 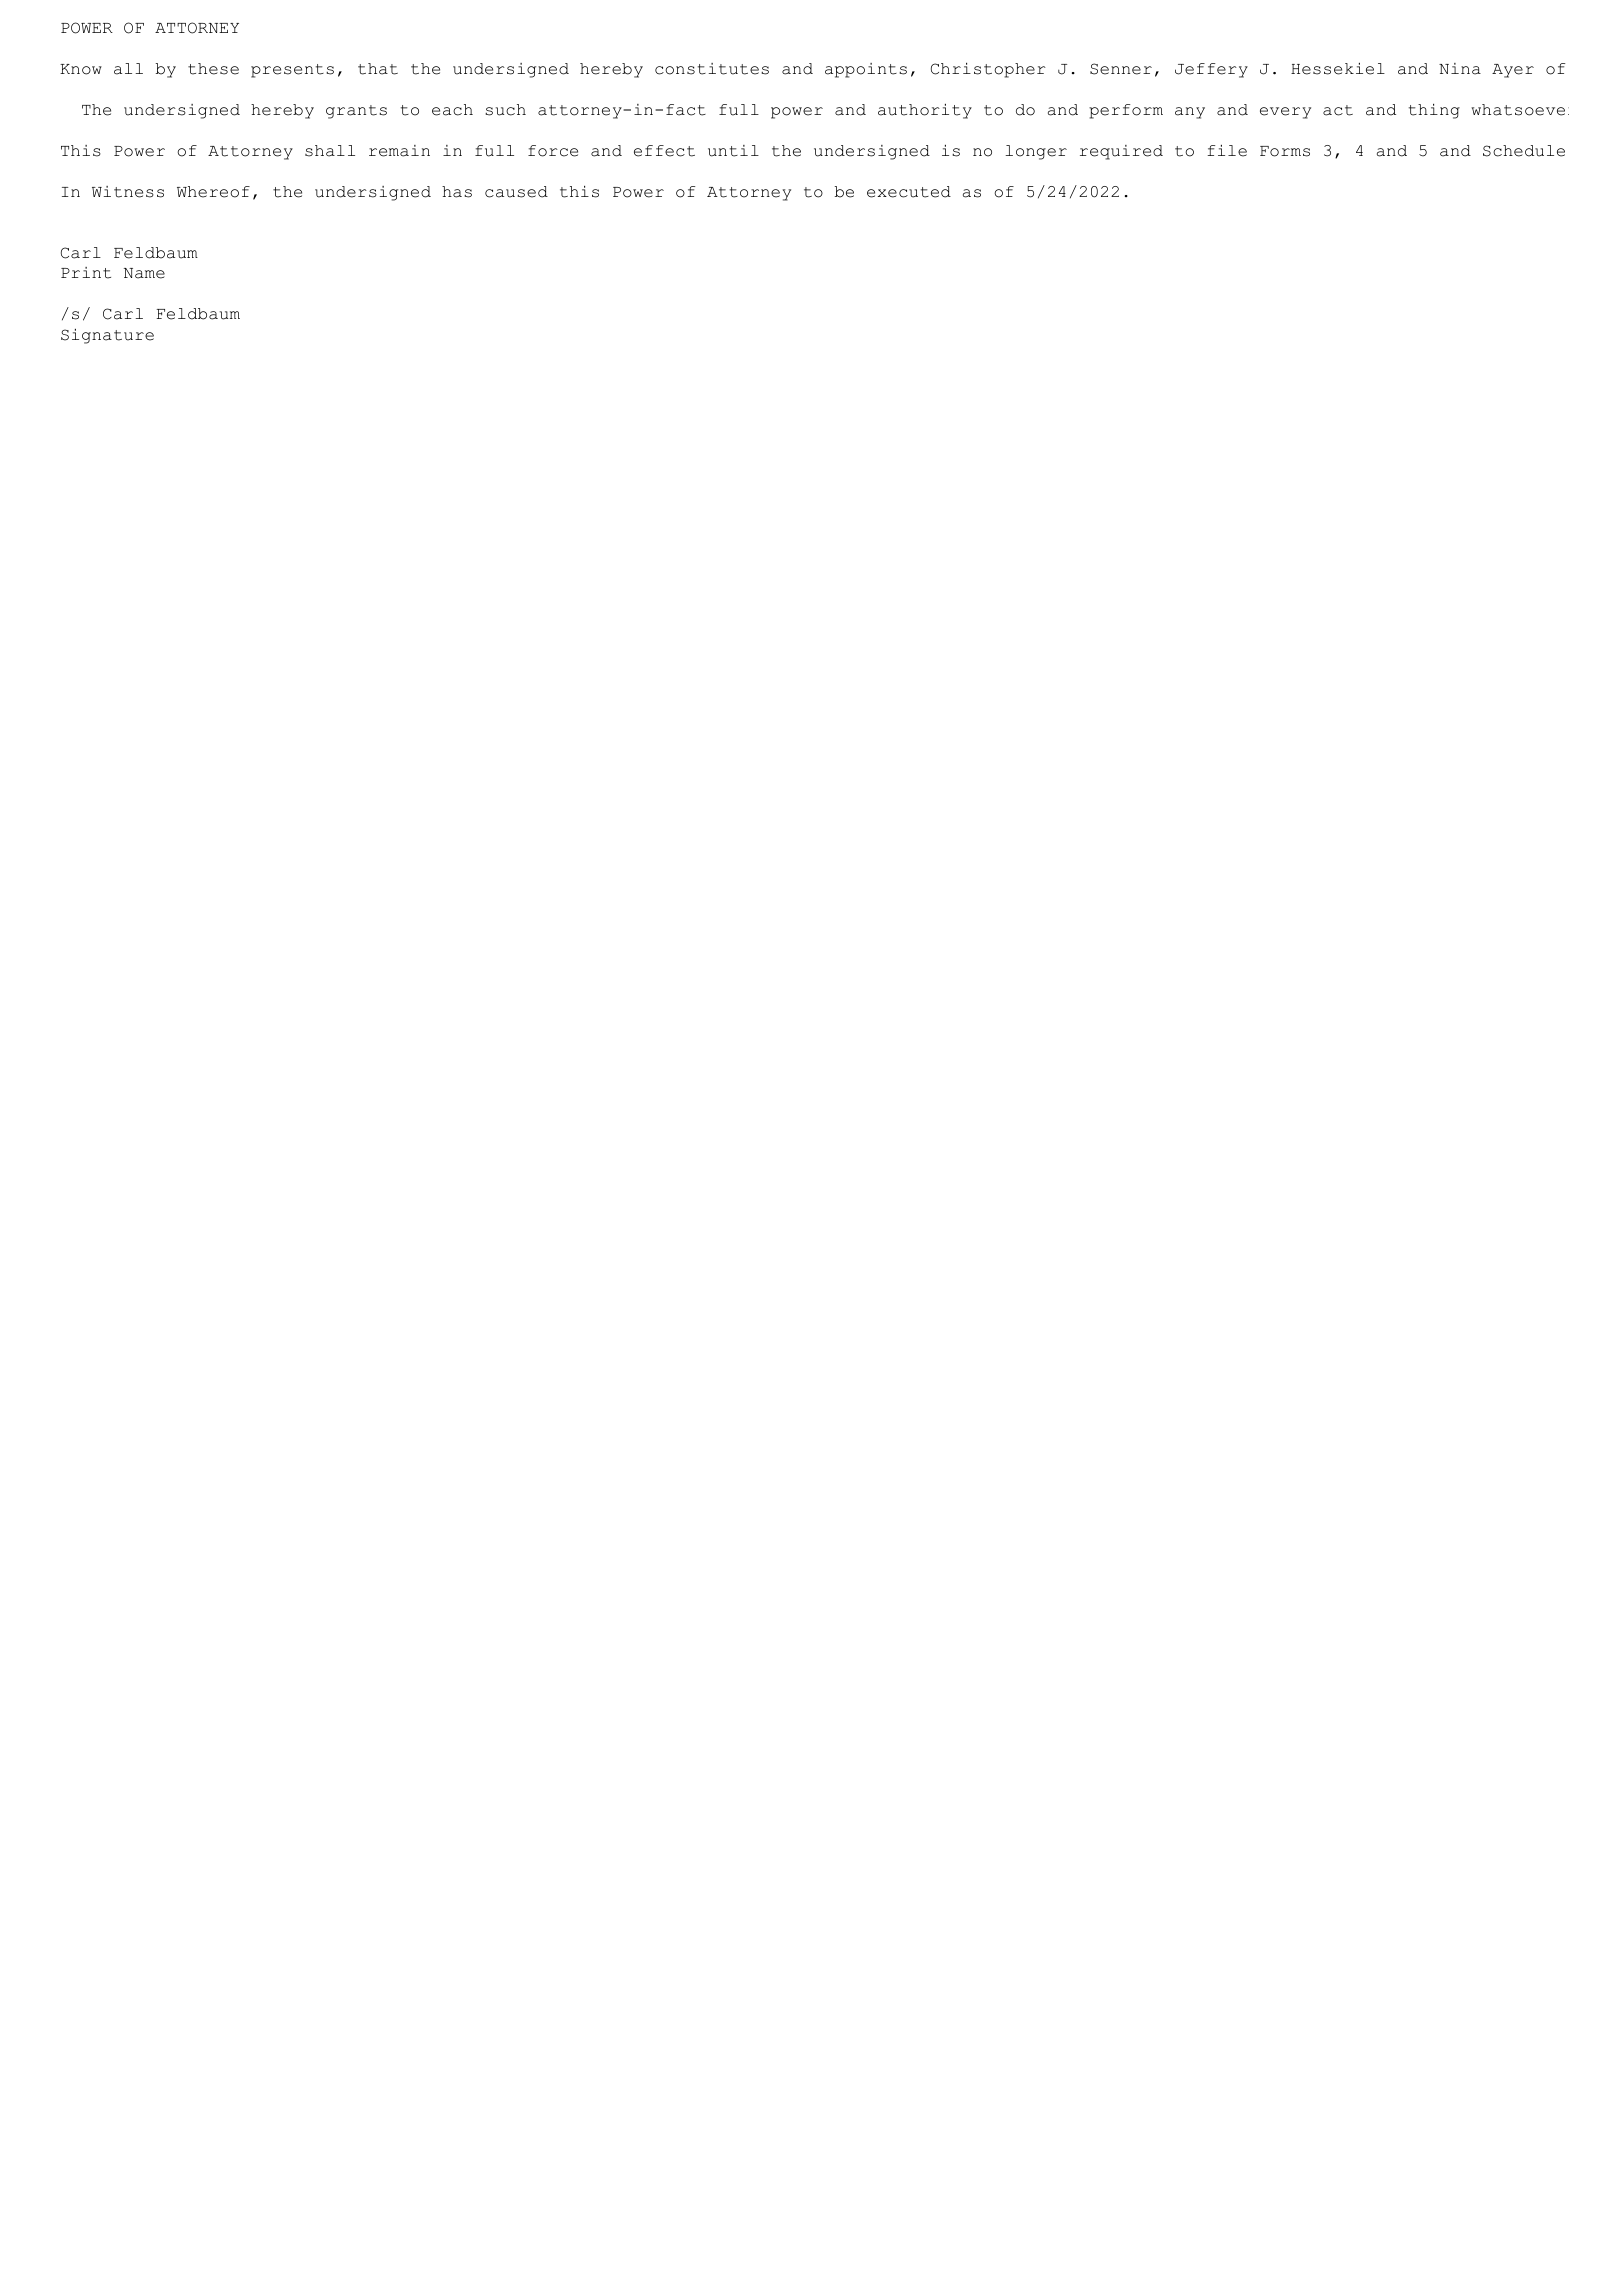 I want to click on Signature, so click(x=107, y=336).
